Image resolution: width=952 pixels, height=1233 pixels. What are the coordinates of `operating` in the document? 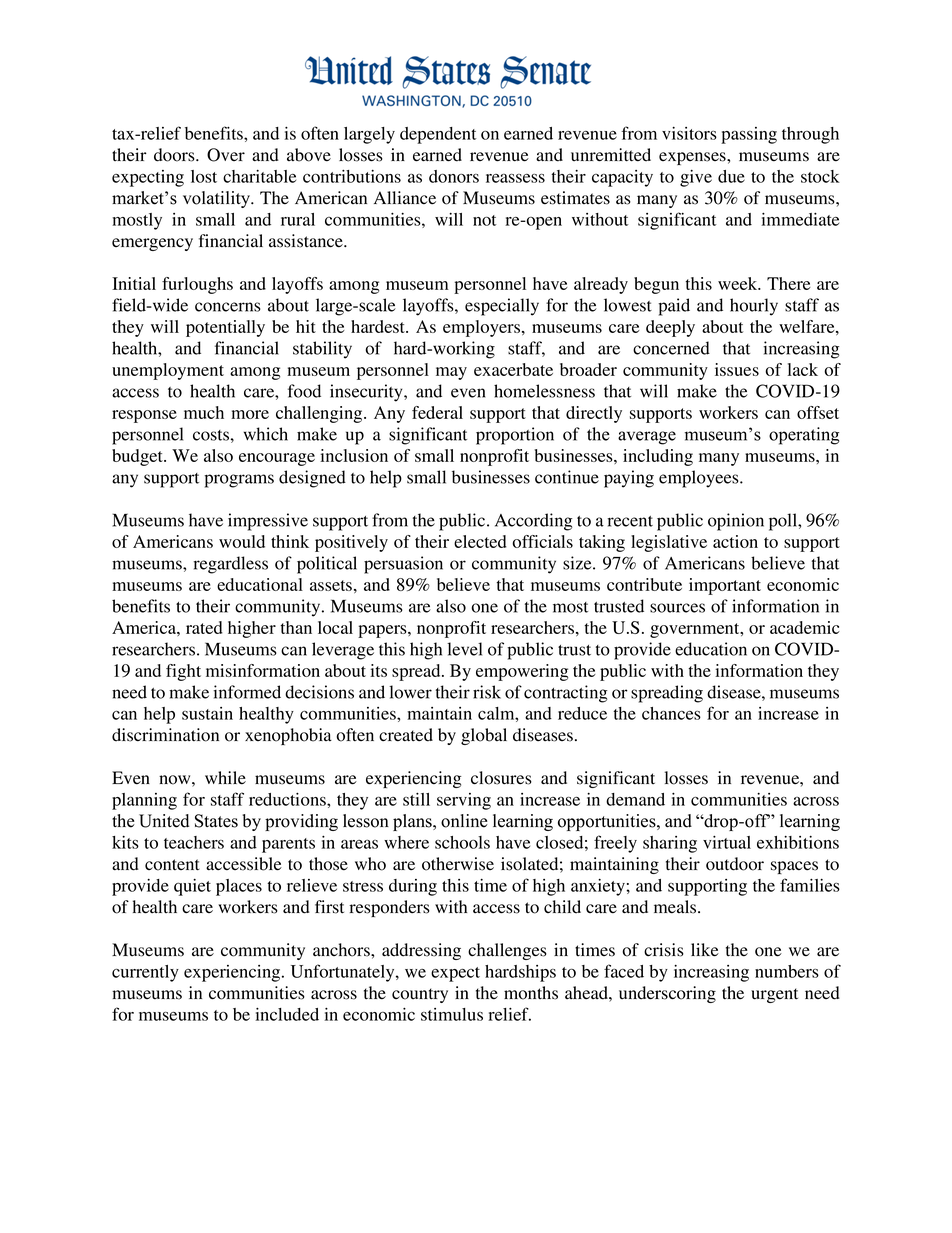 It's located at (804, 436).
